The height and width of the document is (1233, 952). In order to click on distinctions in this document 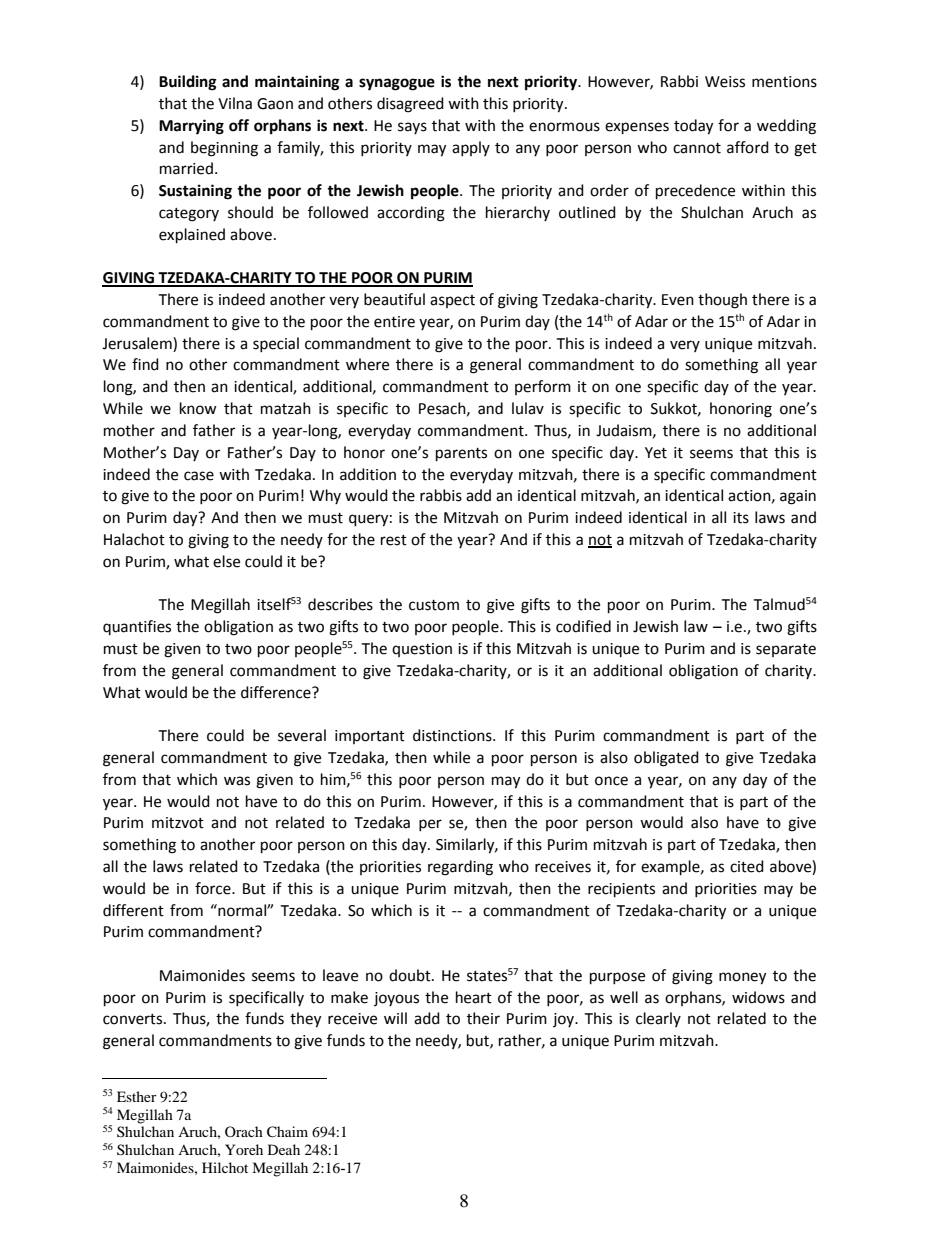, I will do `click(453, 735)`.
